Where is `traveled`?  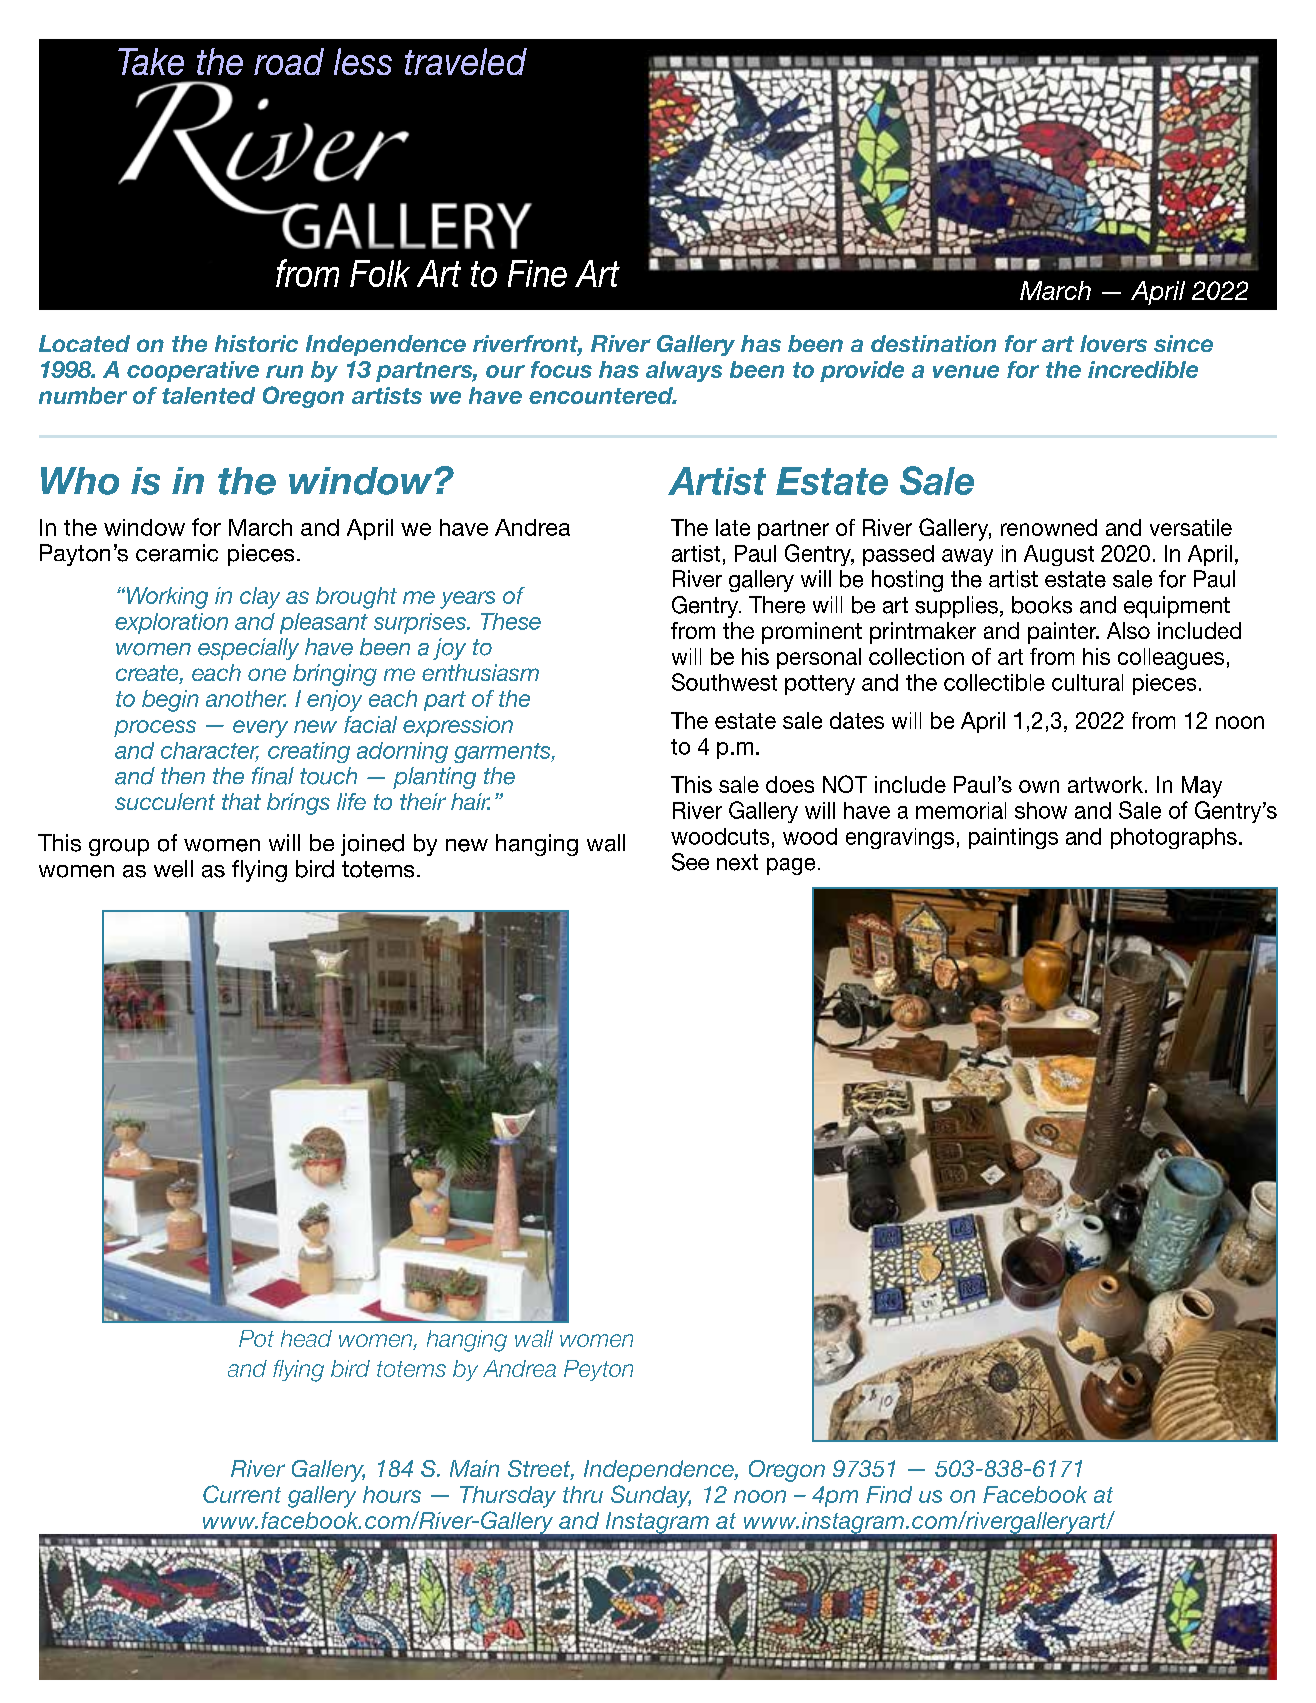
traveled is located at coordinates (466, 61).
